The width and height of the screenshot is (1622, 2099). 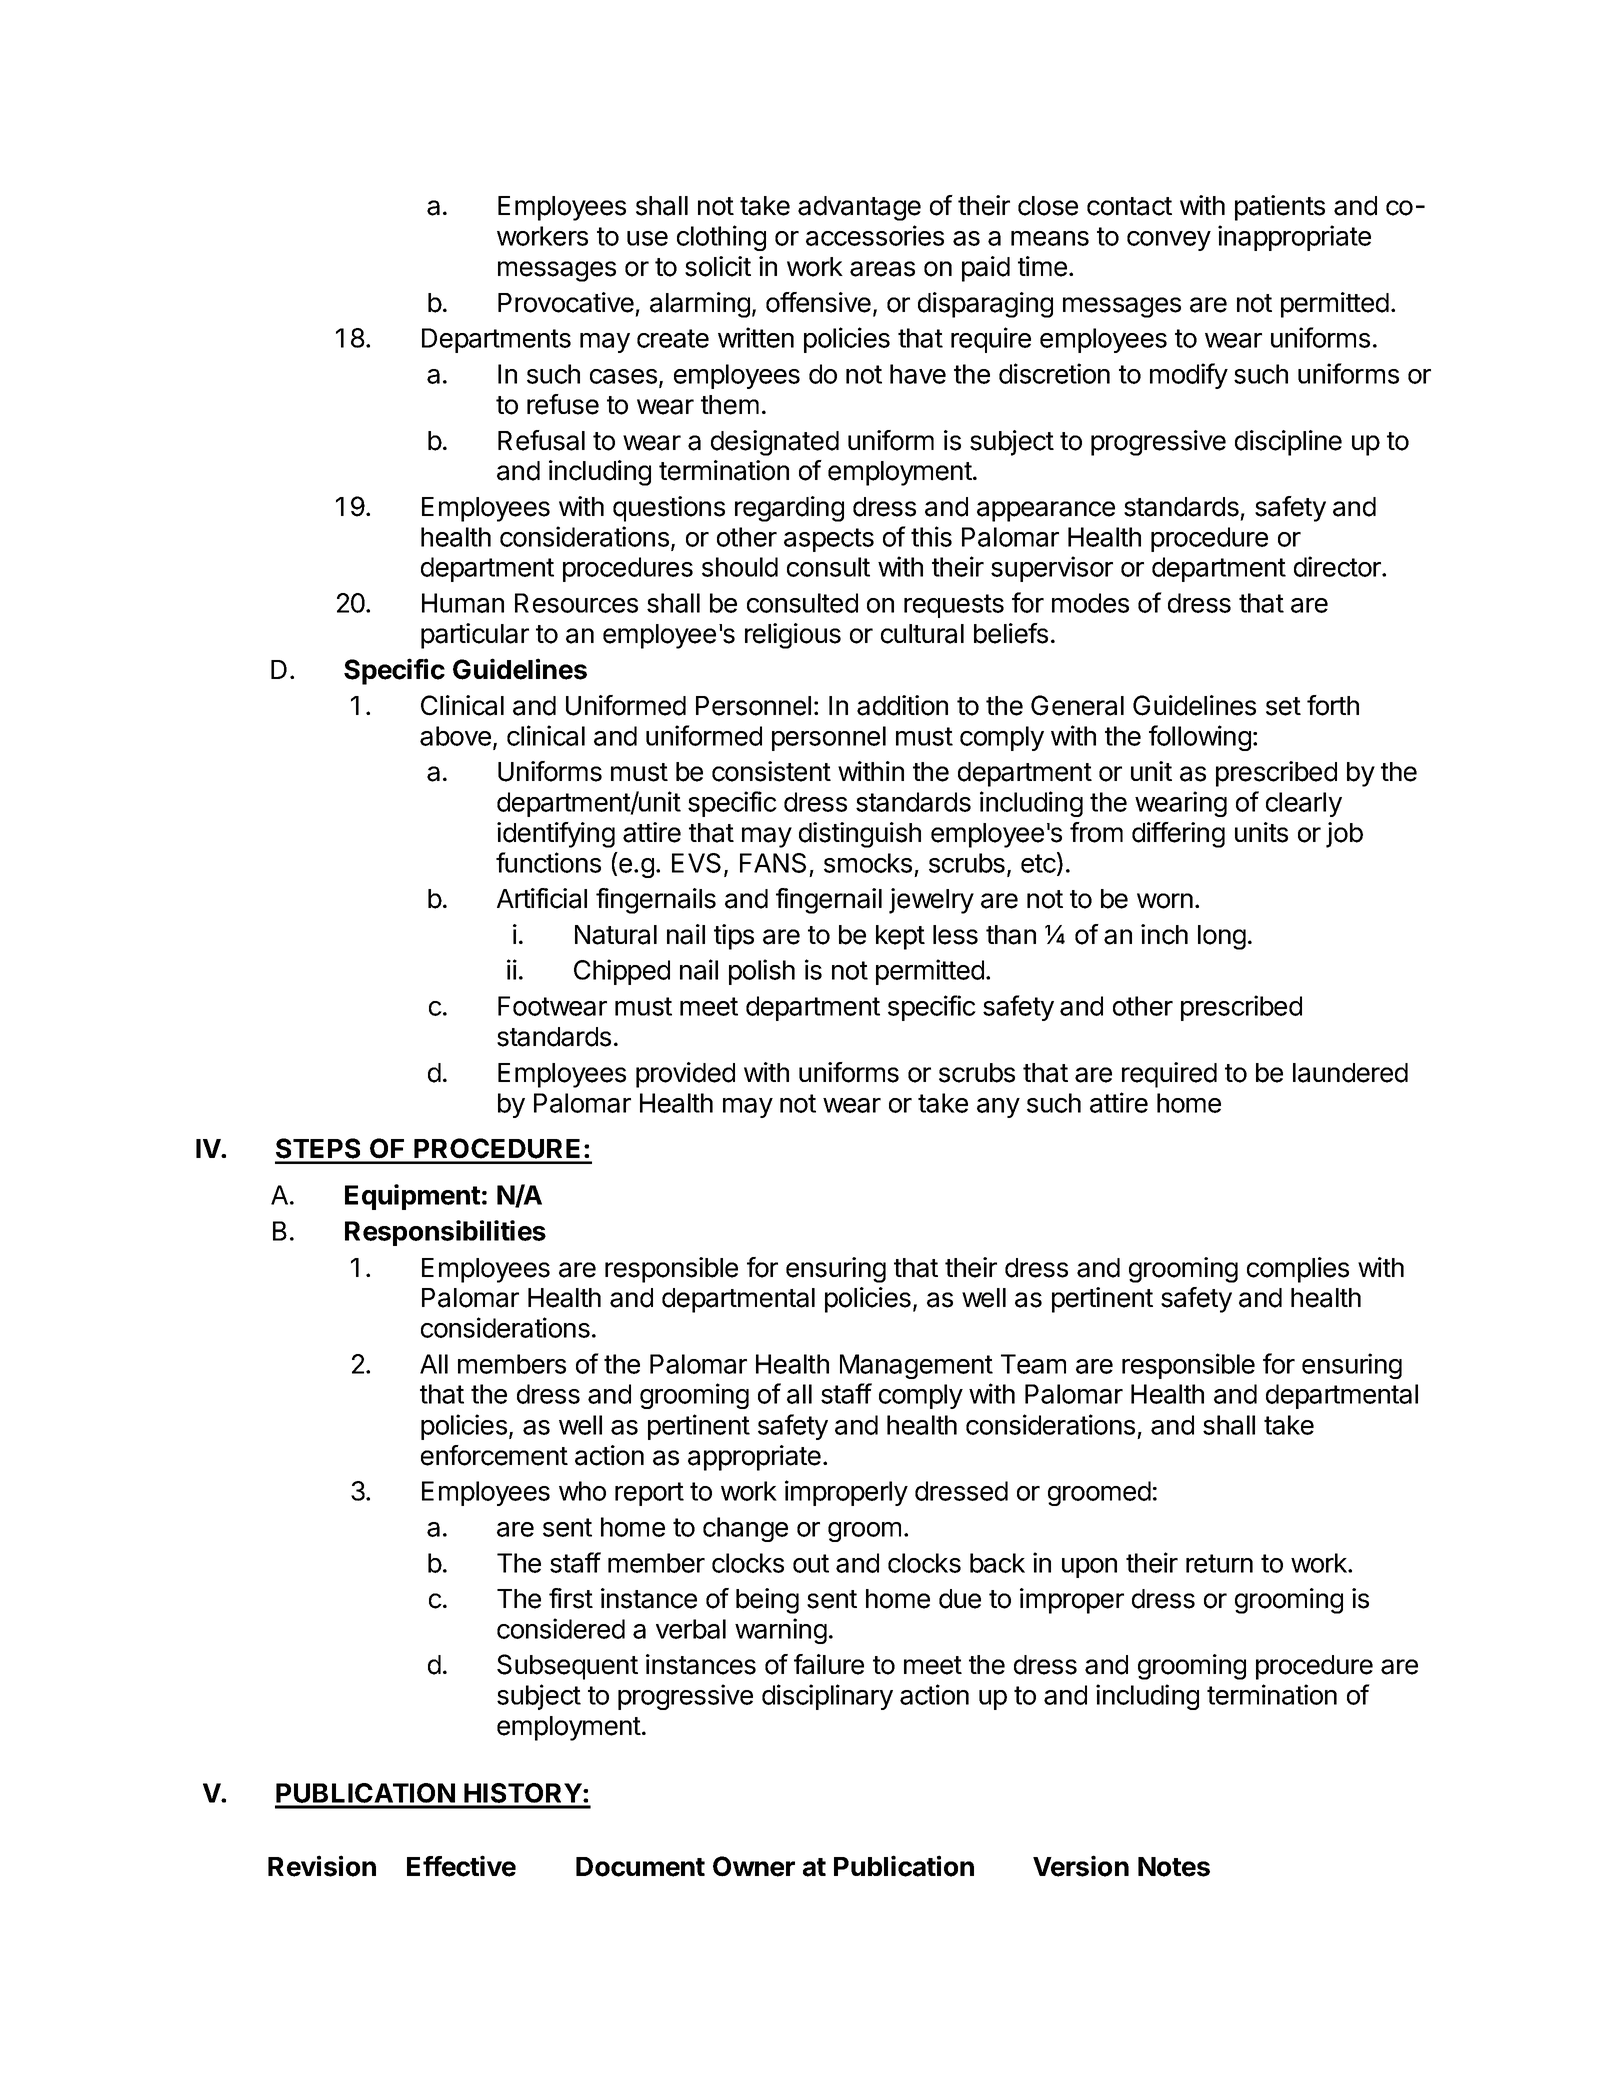 What do you see at coordinates (1169, 241) in the screenshot?
I see `convey` at bounding box center [1169, 241].
